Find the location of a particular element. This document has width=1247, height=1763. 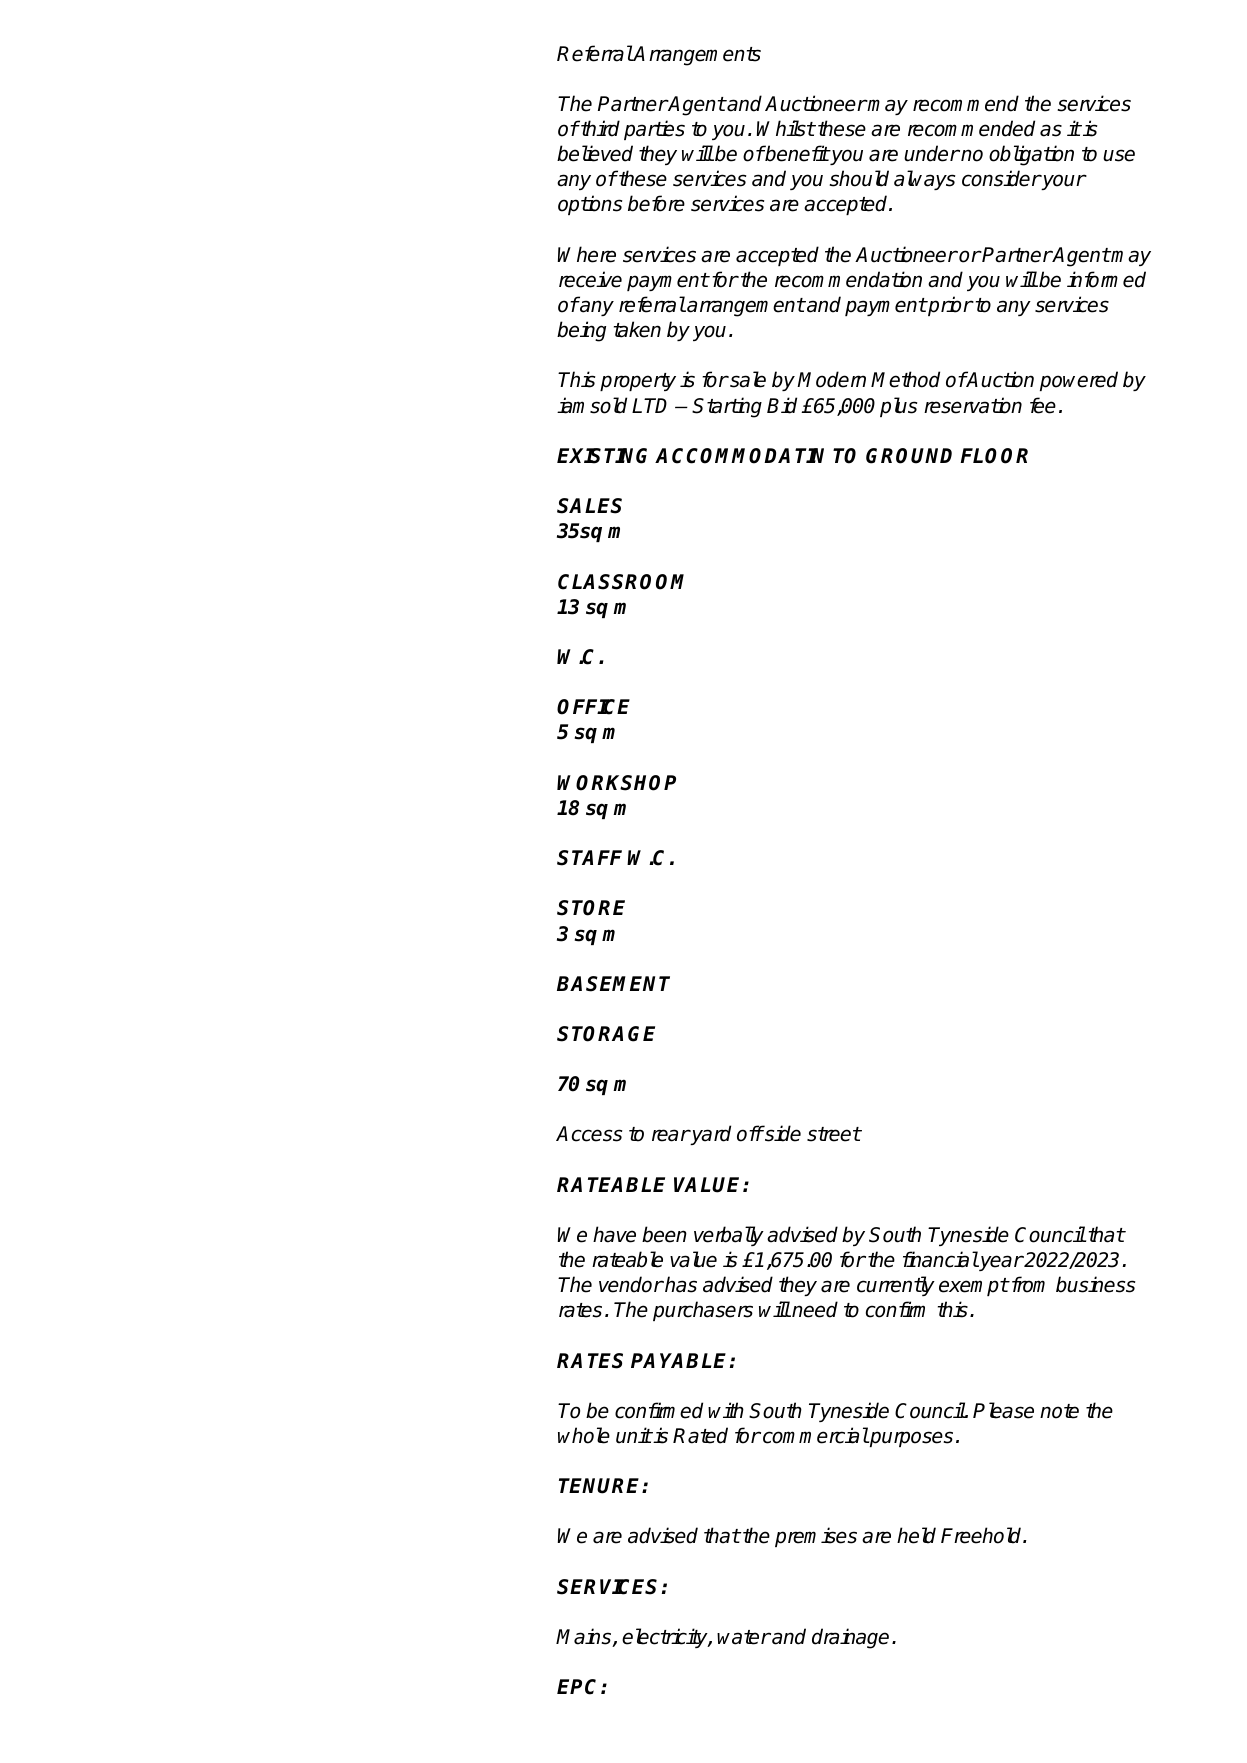

should is located at coordinates (859, 178).
